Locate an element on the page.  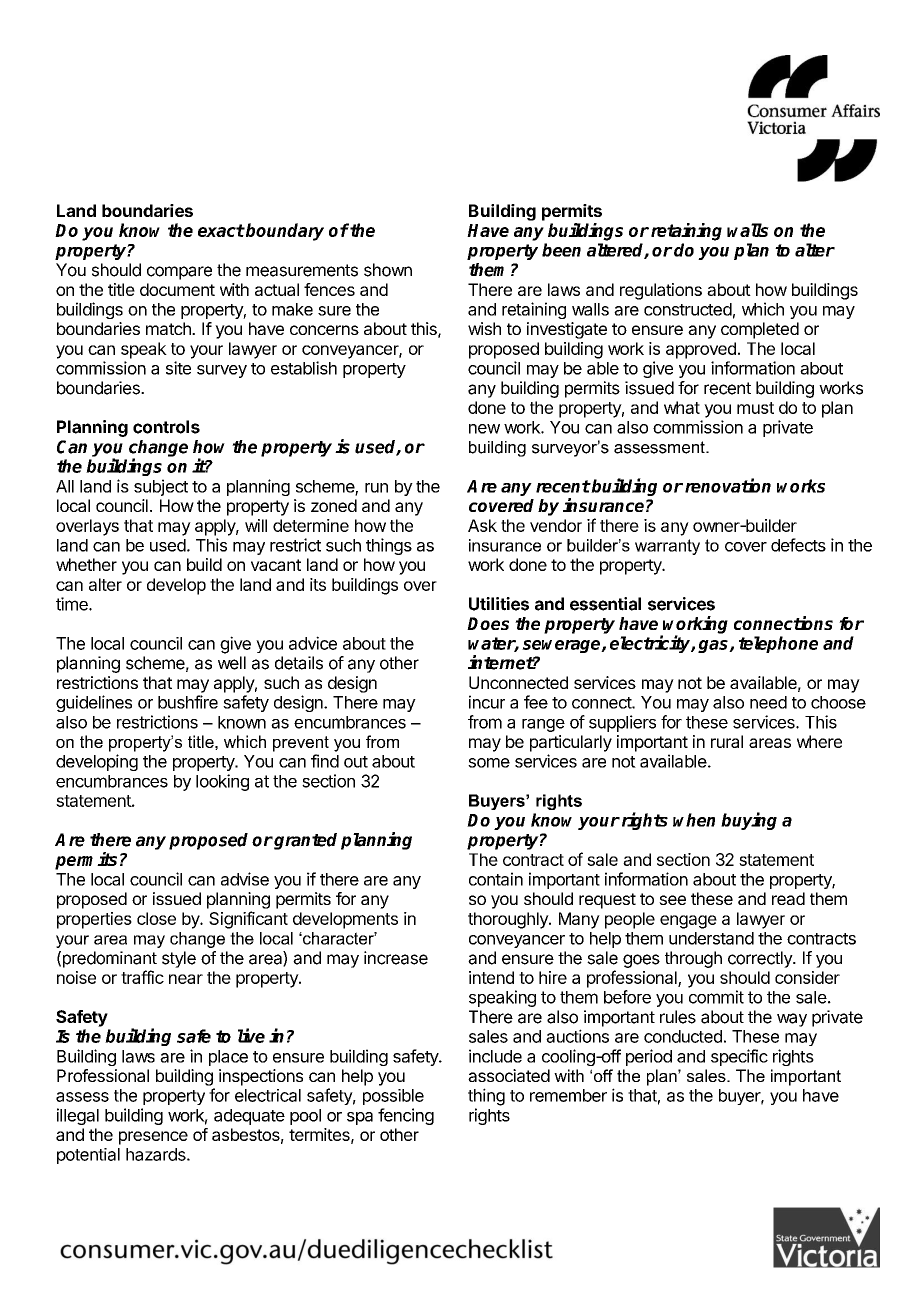
shown is located at coordinates (388, 270).
